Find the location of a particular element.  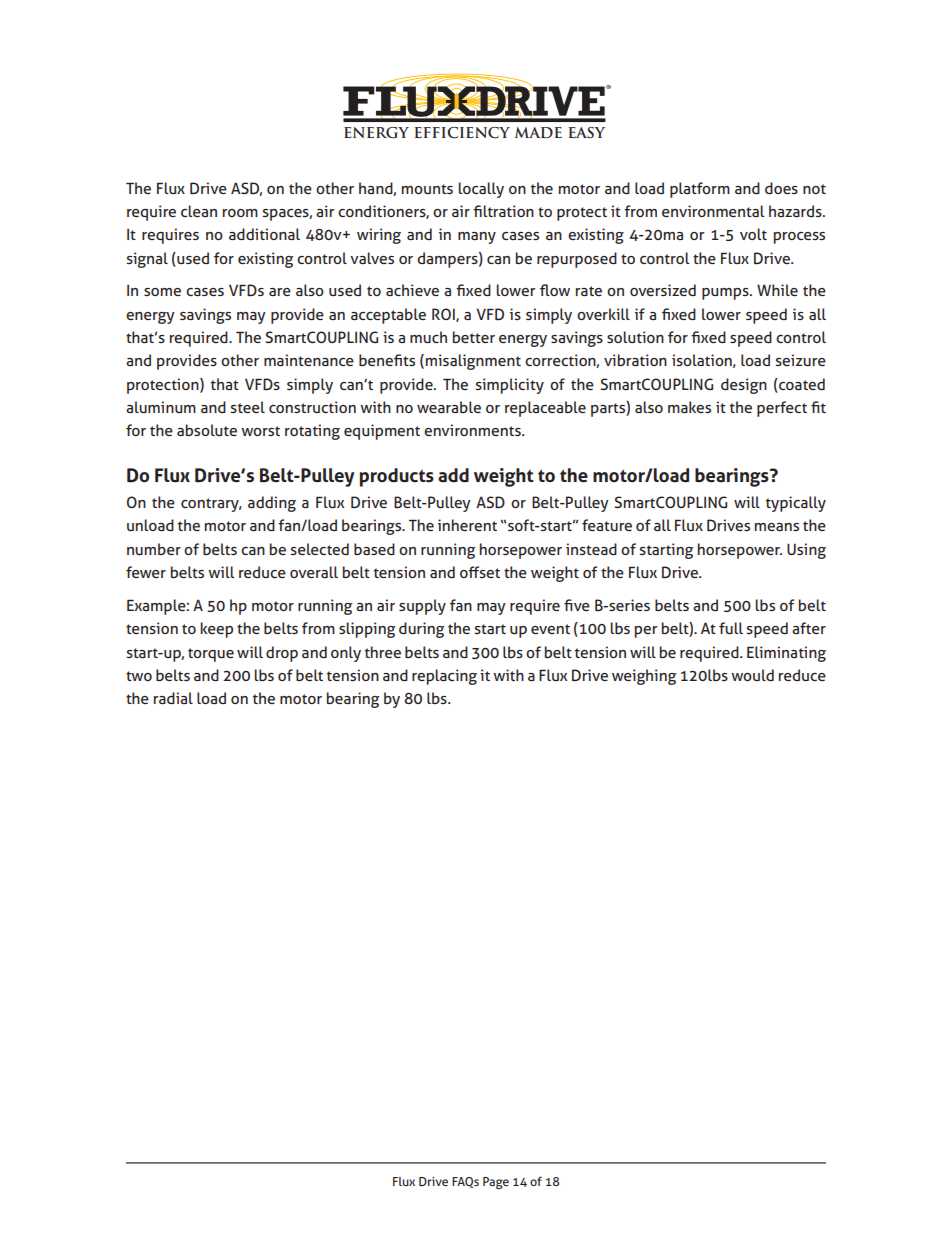

weighing is located at coordinates (644, 677).
